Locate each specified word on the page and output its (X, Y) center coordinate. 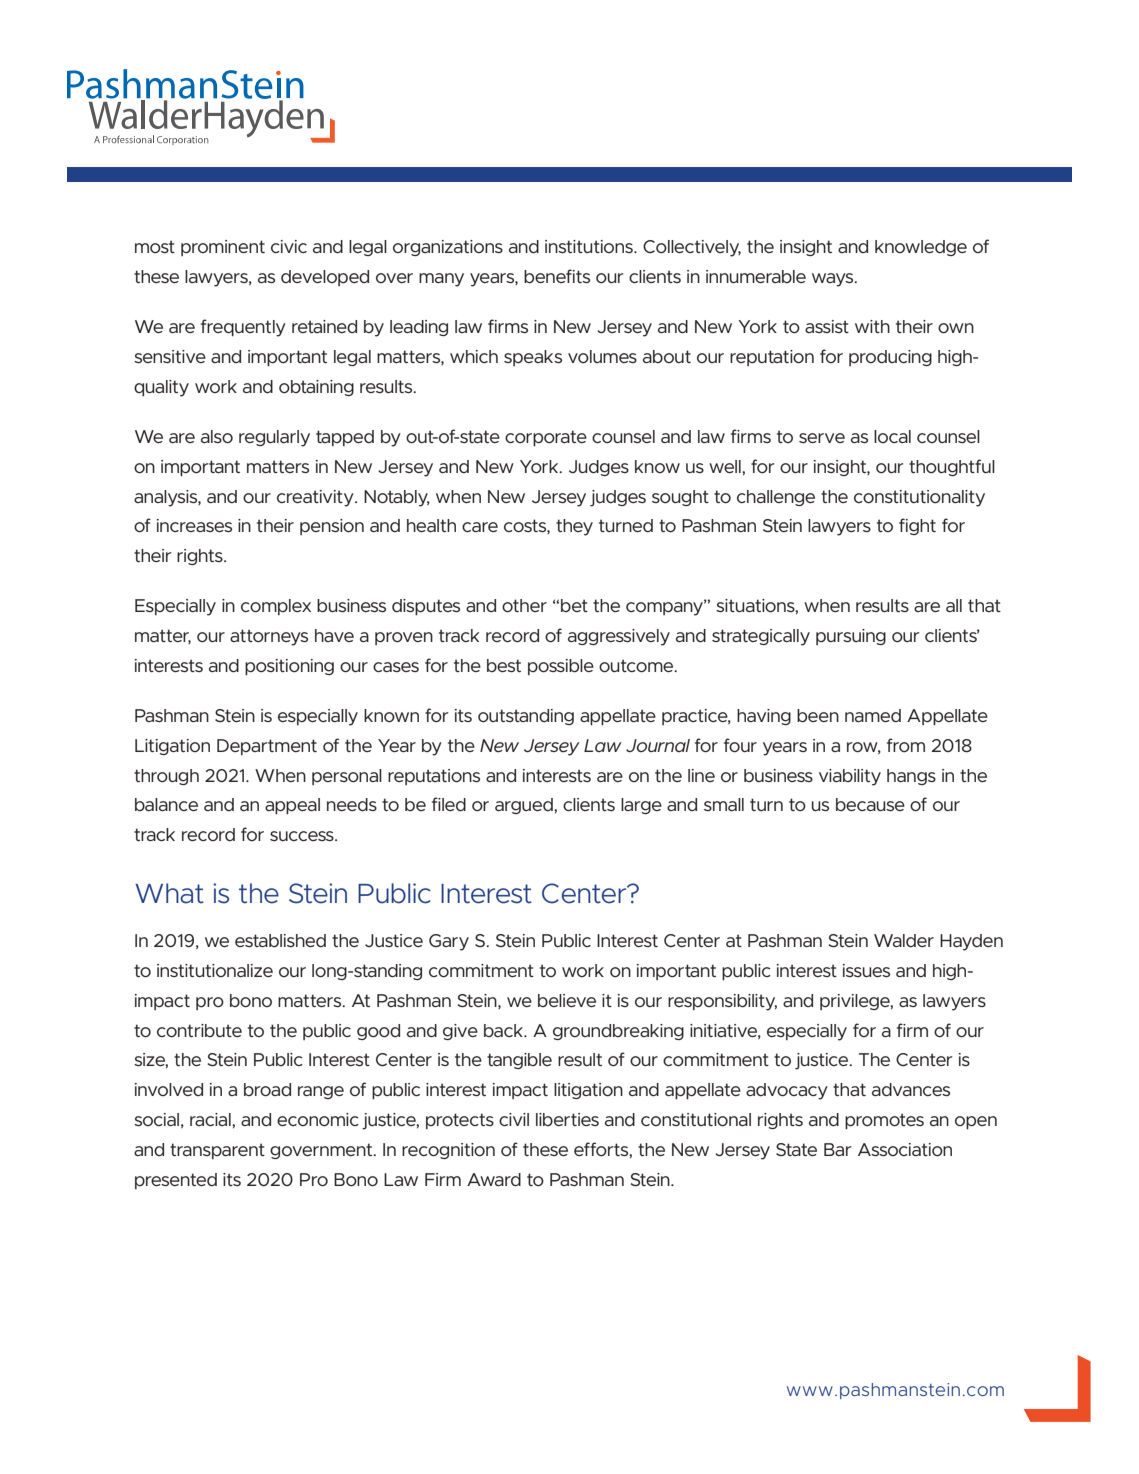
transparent (217, 1151)
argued (525, 806)
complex (276, 607)
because (870, 804)
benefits (557, 276)
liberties (567, 1119)
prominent (223, 248)
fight (917, 526)
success (303, 836)
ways (834, 280)
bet (574, 605)
